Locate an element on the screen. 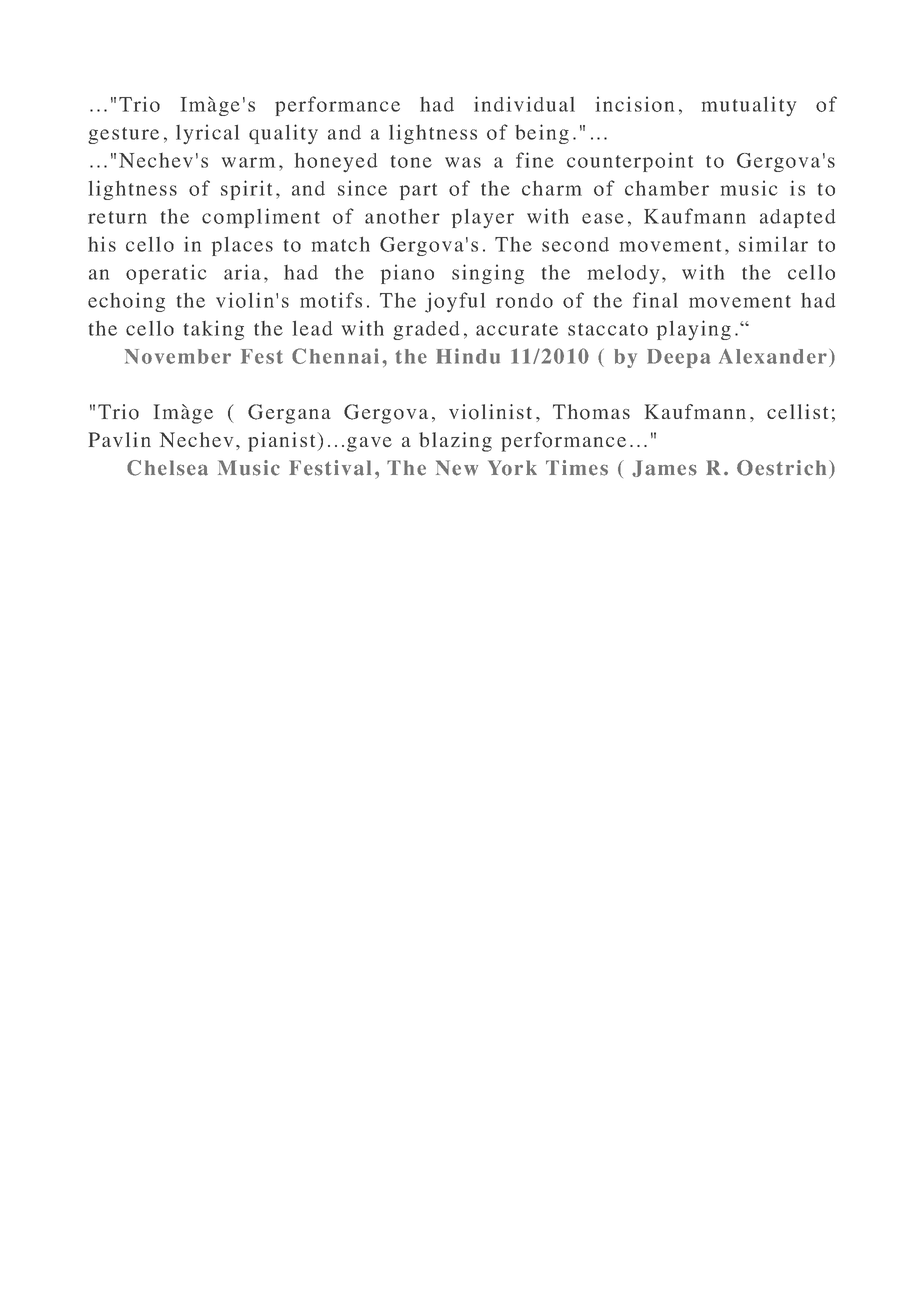 The height and width of the screenshot is (1308, 924). November is located at coordinates (178, 356).
